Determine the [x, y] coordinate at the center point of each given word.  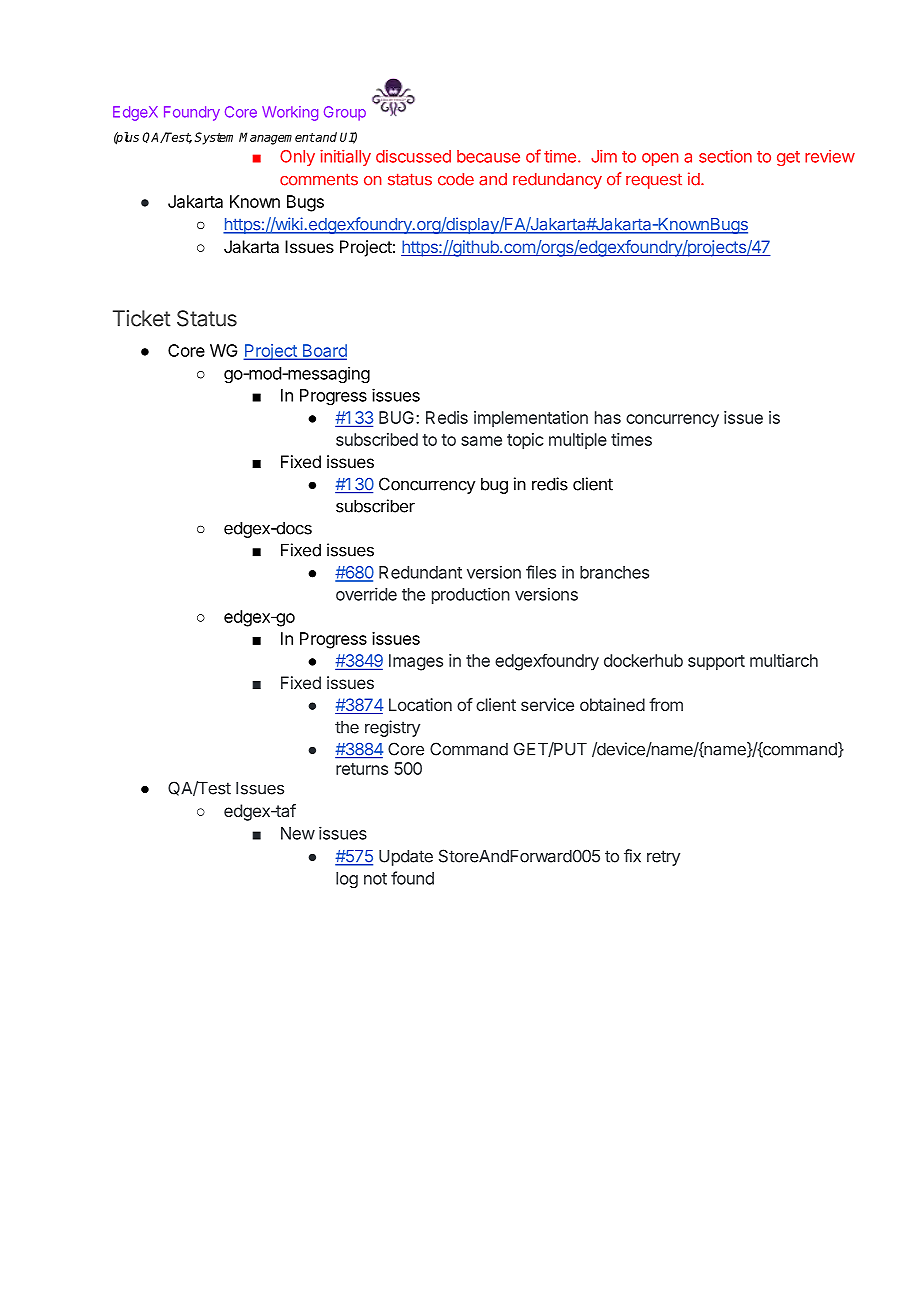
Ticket [142, 318]
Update [406, 858]
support [716, 663]
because [488, 156]
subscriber [375, 506]
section [725, 156]
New [298, 833]
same [481, 441]
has [608, 417]
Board [323, 351]
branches [614, 572]
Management [277, 138]
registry [392, 728]
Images [416, 662]
